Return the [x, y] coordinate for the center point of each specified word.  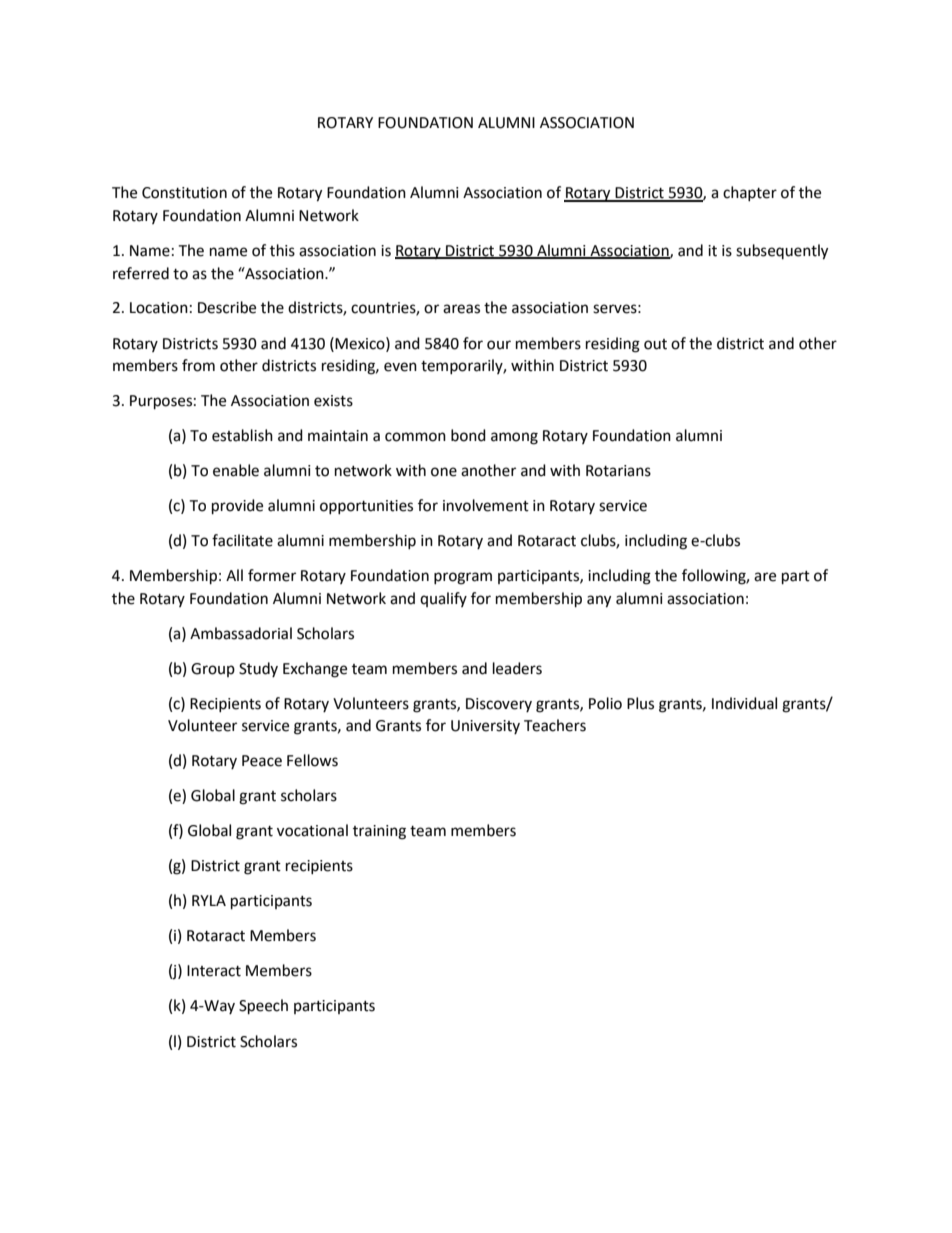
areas [461, 309]
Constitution [184, 193]
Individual [744, 703]
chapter [750, 193]
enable [236, 470]
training [379, 832]
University [485, 727]
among [514, 438]
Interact [214, 971]
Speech [263, 1007]
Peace [262, 761]
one [444, 472]
